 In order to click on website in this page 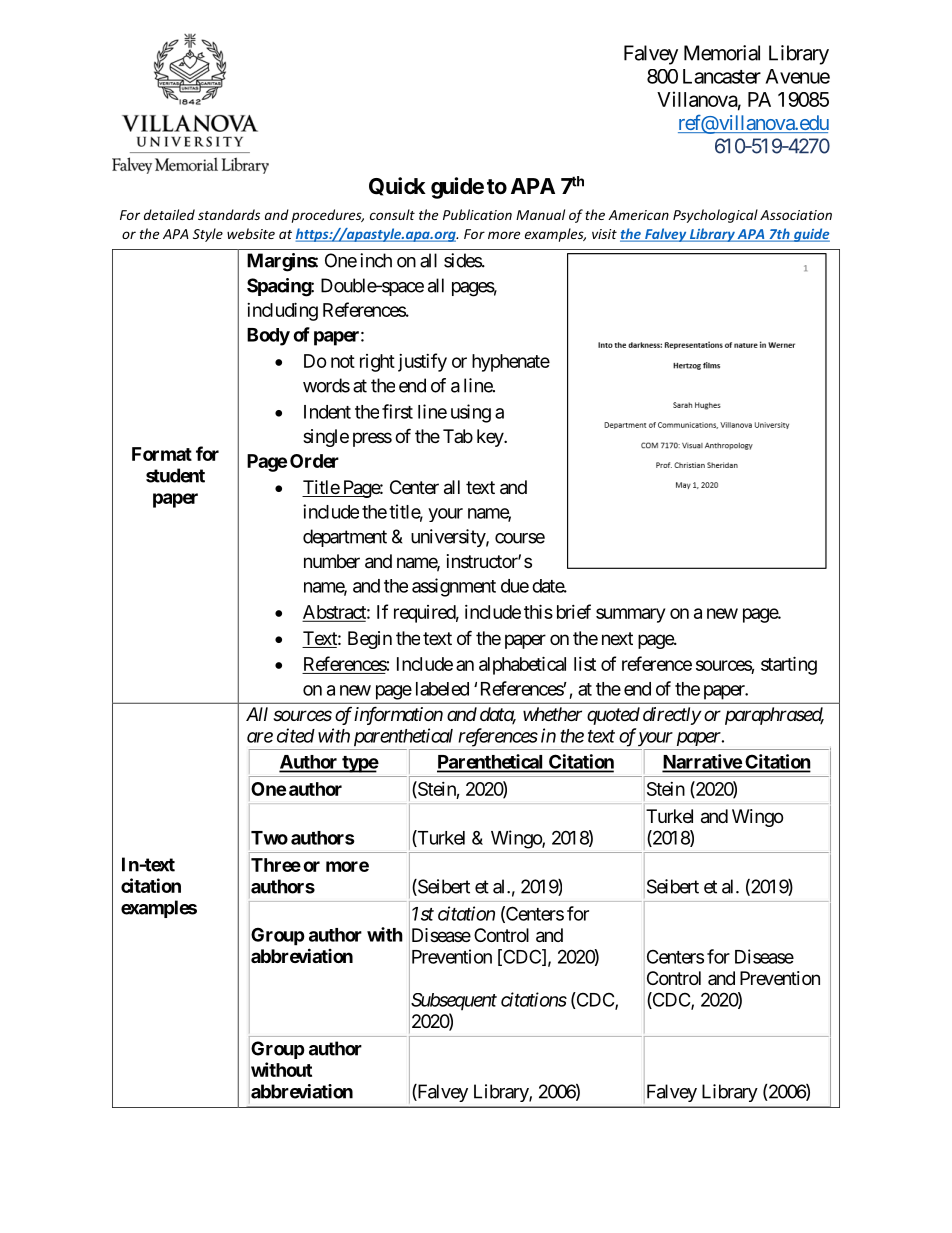, I will do `click(251, 233)`.
